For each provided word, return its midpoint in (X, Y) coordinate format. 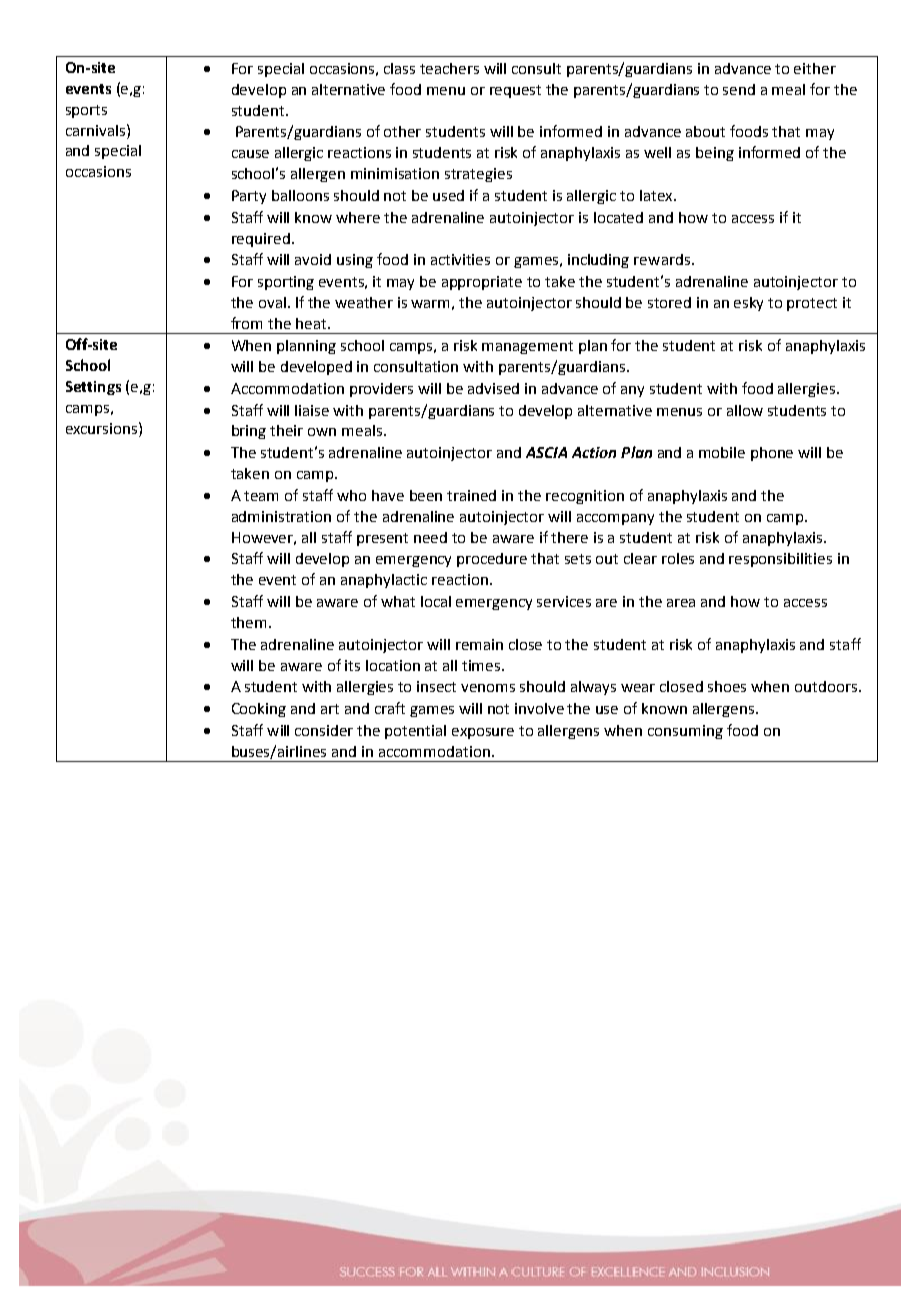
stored (669, 302)
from (246, 323)
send (739, 89)
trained (471, 495)
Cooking (259, 710)
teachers (449, 68)
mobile (722, 452)
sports (86, 111)
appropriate (482, 283)
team (261, 496)
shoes (727, 686)
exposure (483, 733)
